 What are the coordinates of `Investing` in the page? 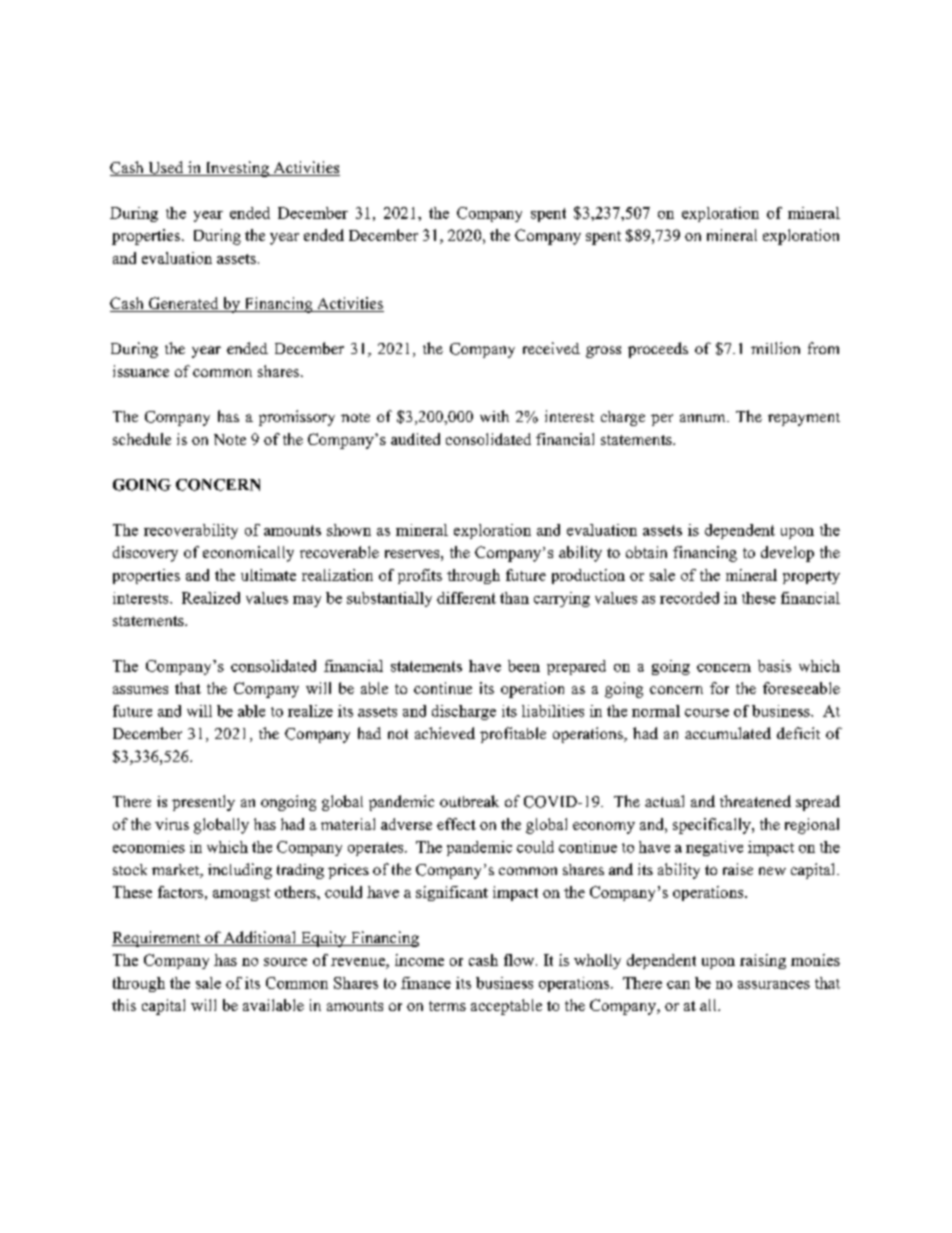 It's located at (237, 169).
